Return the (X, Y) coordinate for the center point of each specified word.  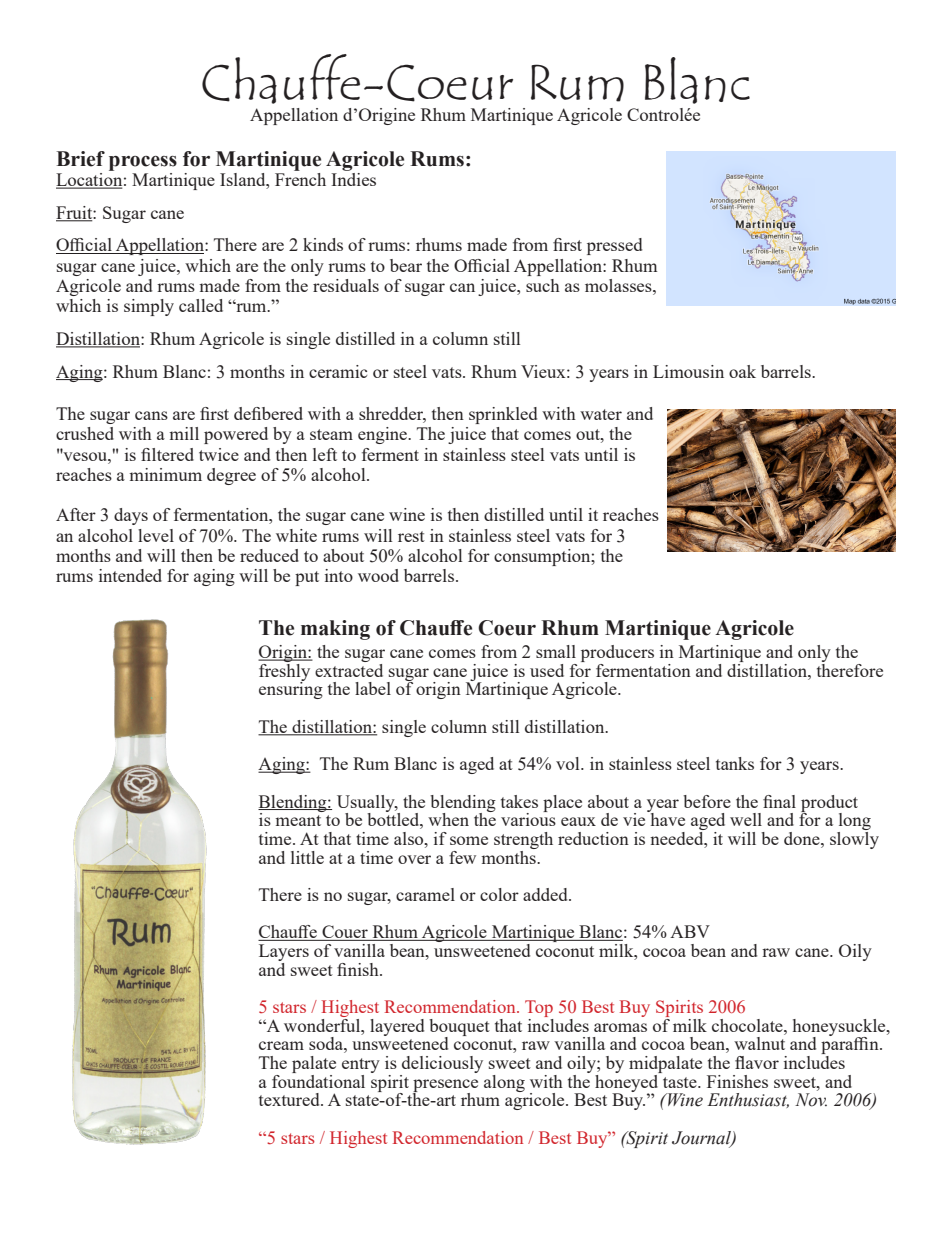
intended (130, 575)
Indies (353, 178)
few (462, 857)
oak (742, 371)
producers (617, 655)
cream (281, 1045)
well (746, 819)
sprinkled (503, 415)
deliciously (441, 1066)
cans (151, 415)
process (143, 163)
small (556, 651)
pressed (614, 246)
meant (298, 820)
